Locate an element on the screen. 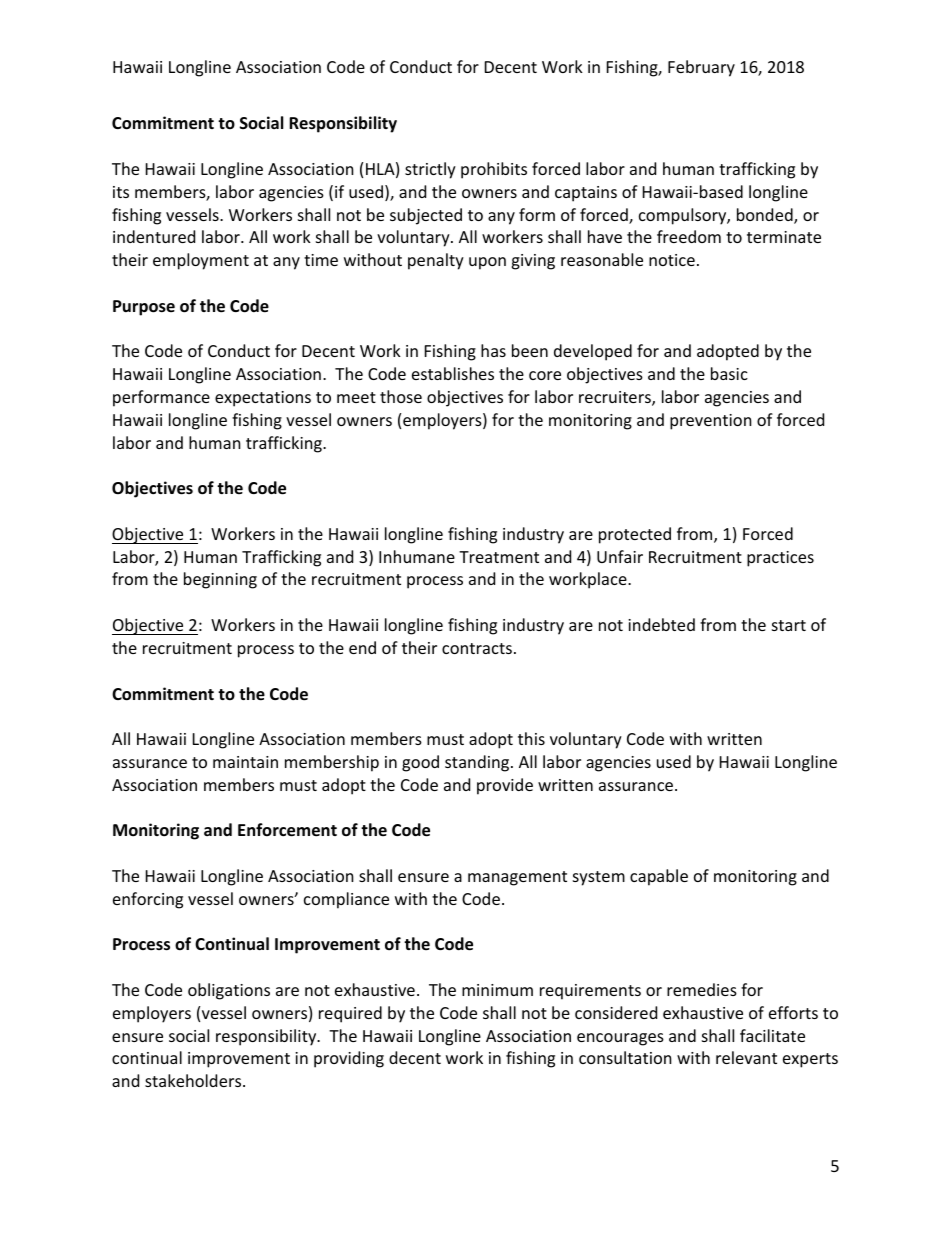 Image resolution: width=952 pixels, height=1233 pixels. February is located at coordinates (701, 68).
